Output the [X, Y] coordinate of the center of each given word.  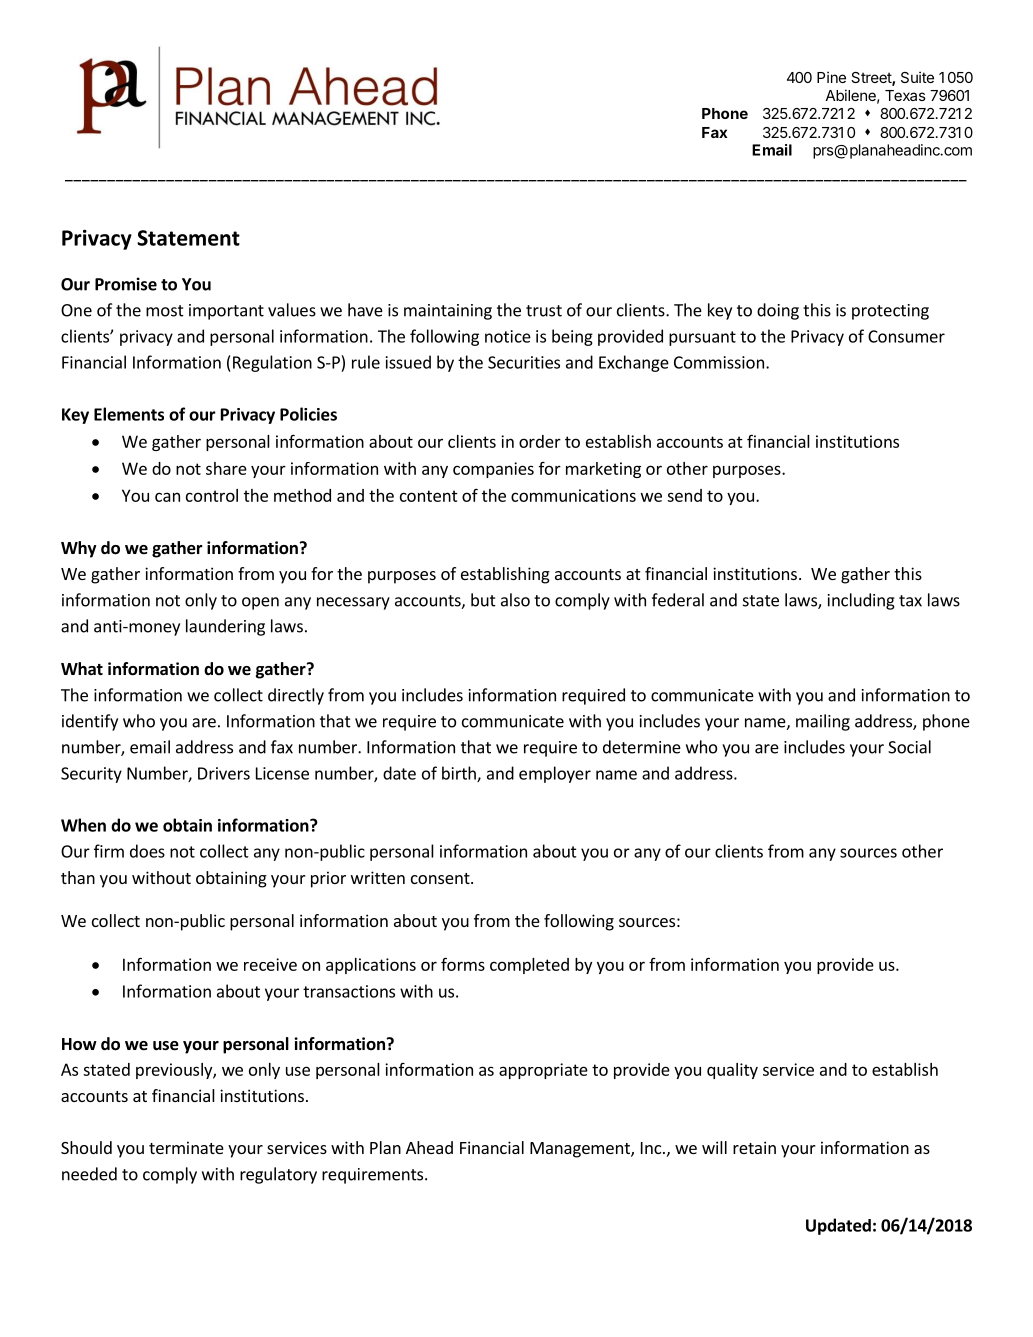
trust [544, 311]
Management [581, 1150]
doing [778, 311]
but [483, 600]
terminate [186, 1147]
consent [441, 878]
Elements [129, 414]
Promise [126, 284]
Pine [831, 77]
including [861, 601]
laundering [225, 627]
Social [909, 747]
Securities [524, 362]
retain [754, 1147]
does [147, 851]
